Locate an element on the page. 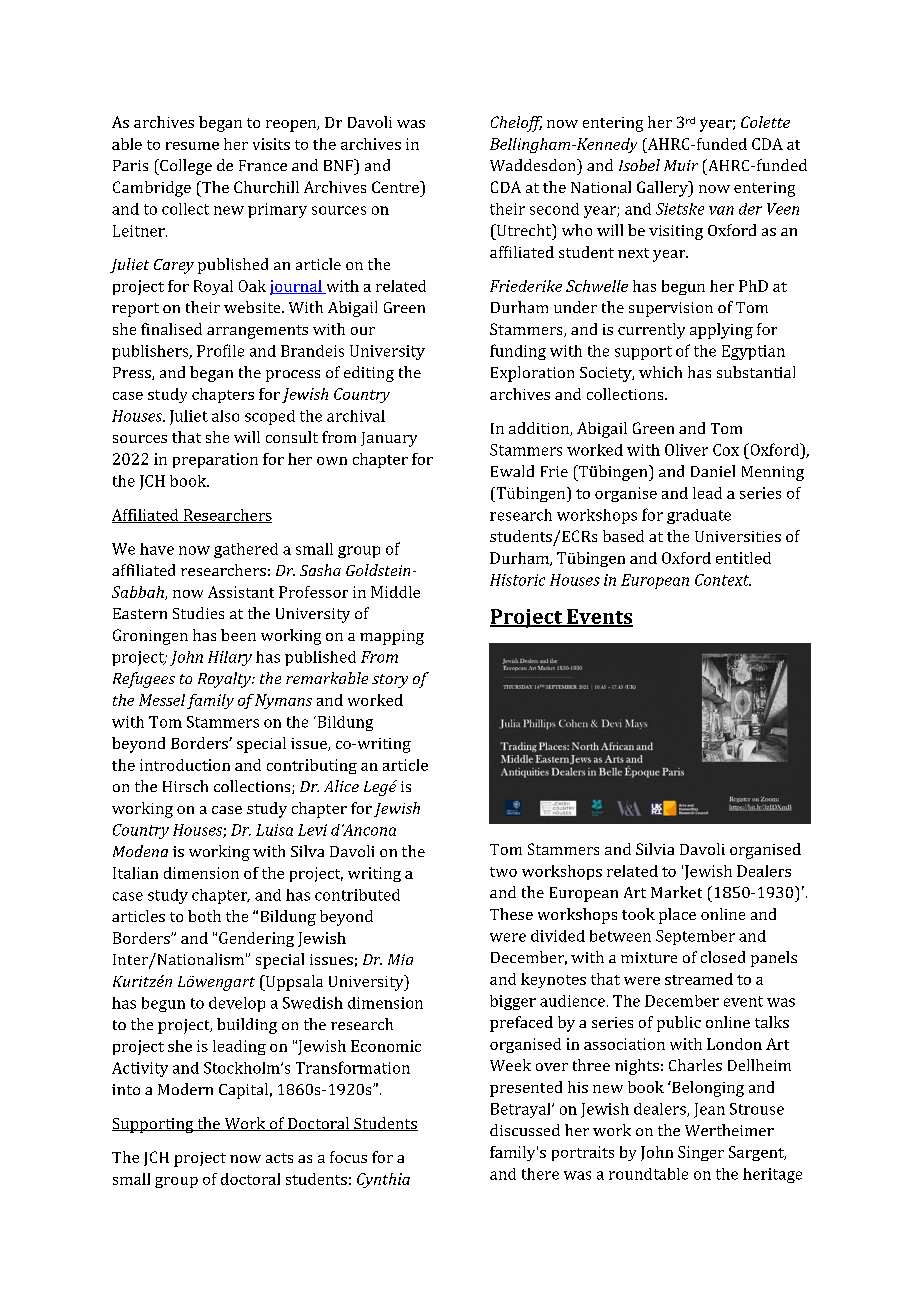 The image size is (924, 1308). Muir is located at coordinates (681, 165).
